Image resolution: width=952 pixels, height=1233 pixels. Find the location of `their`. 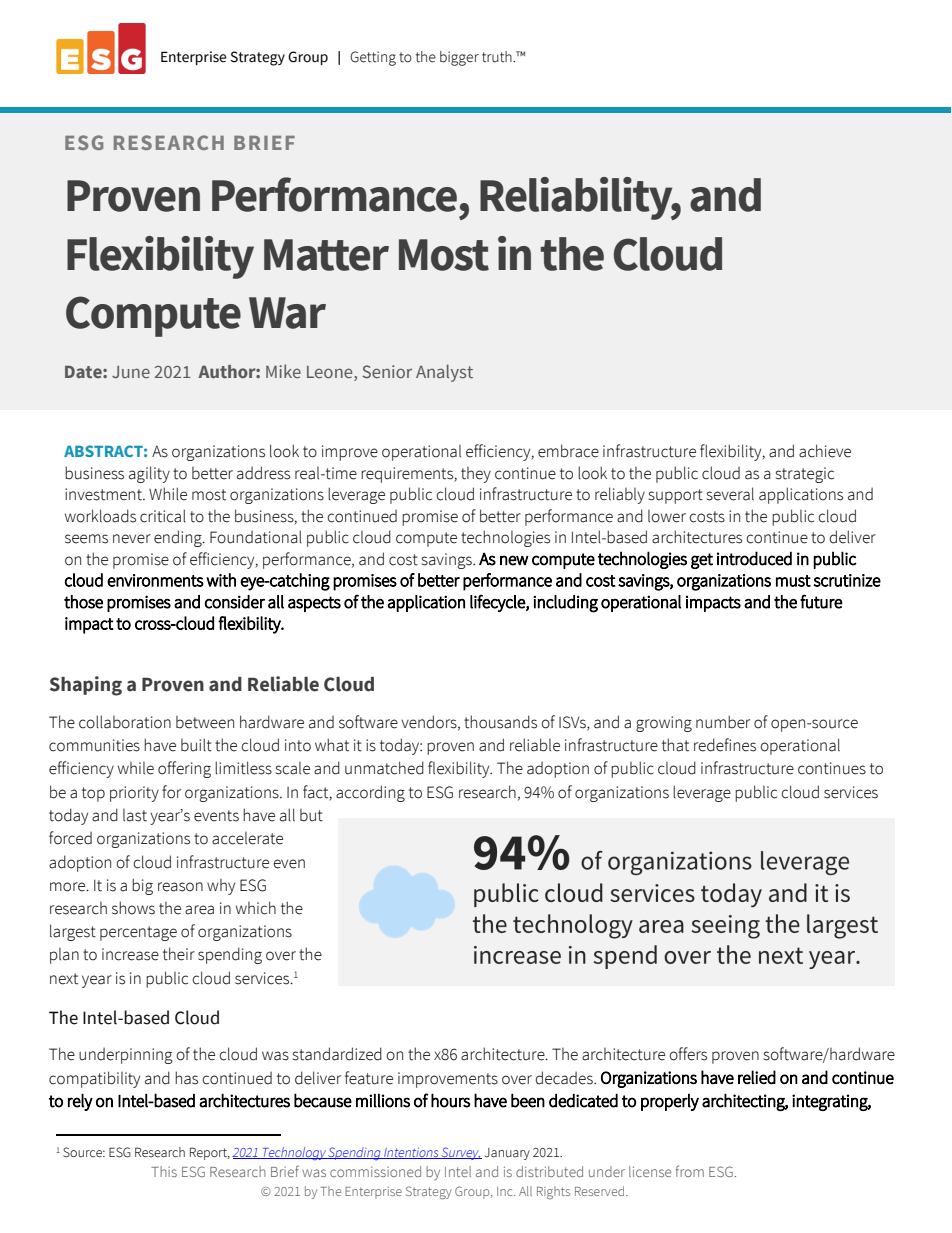

their is located at coordinates (179, 954).
